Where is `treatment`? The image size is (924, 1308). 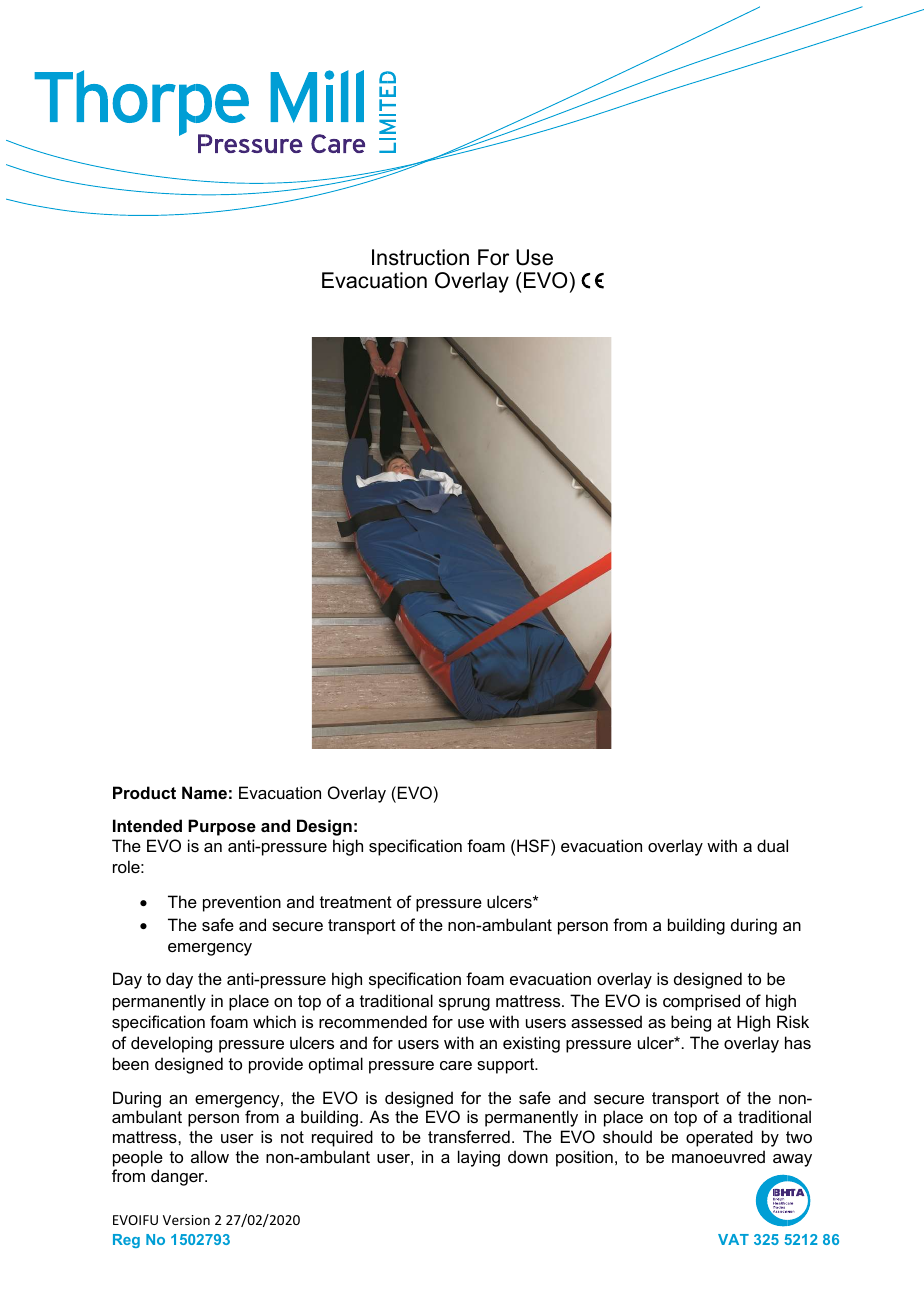 treatment is located at coordinates (356, 902).
